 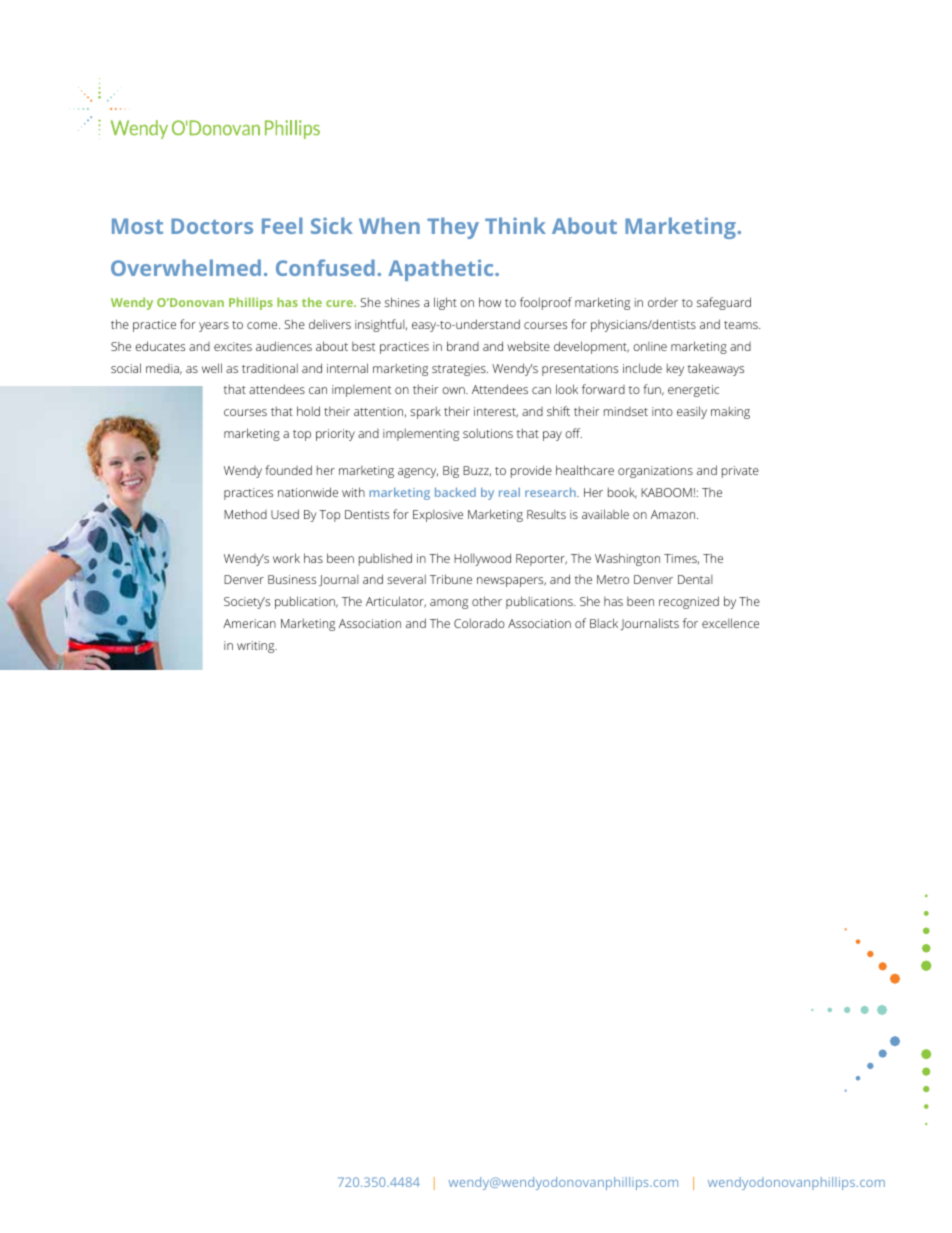 I want to click on well, so click(x=212, y=368).
